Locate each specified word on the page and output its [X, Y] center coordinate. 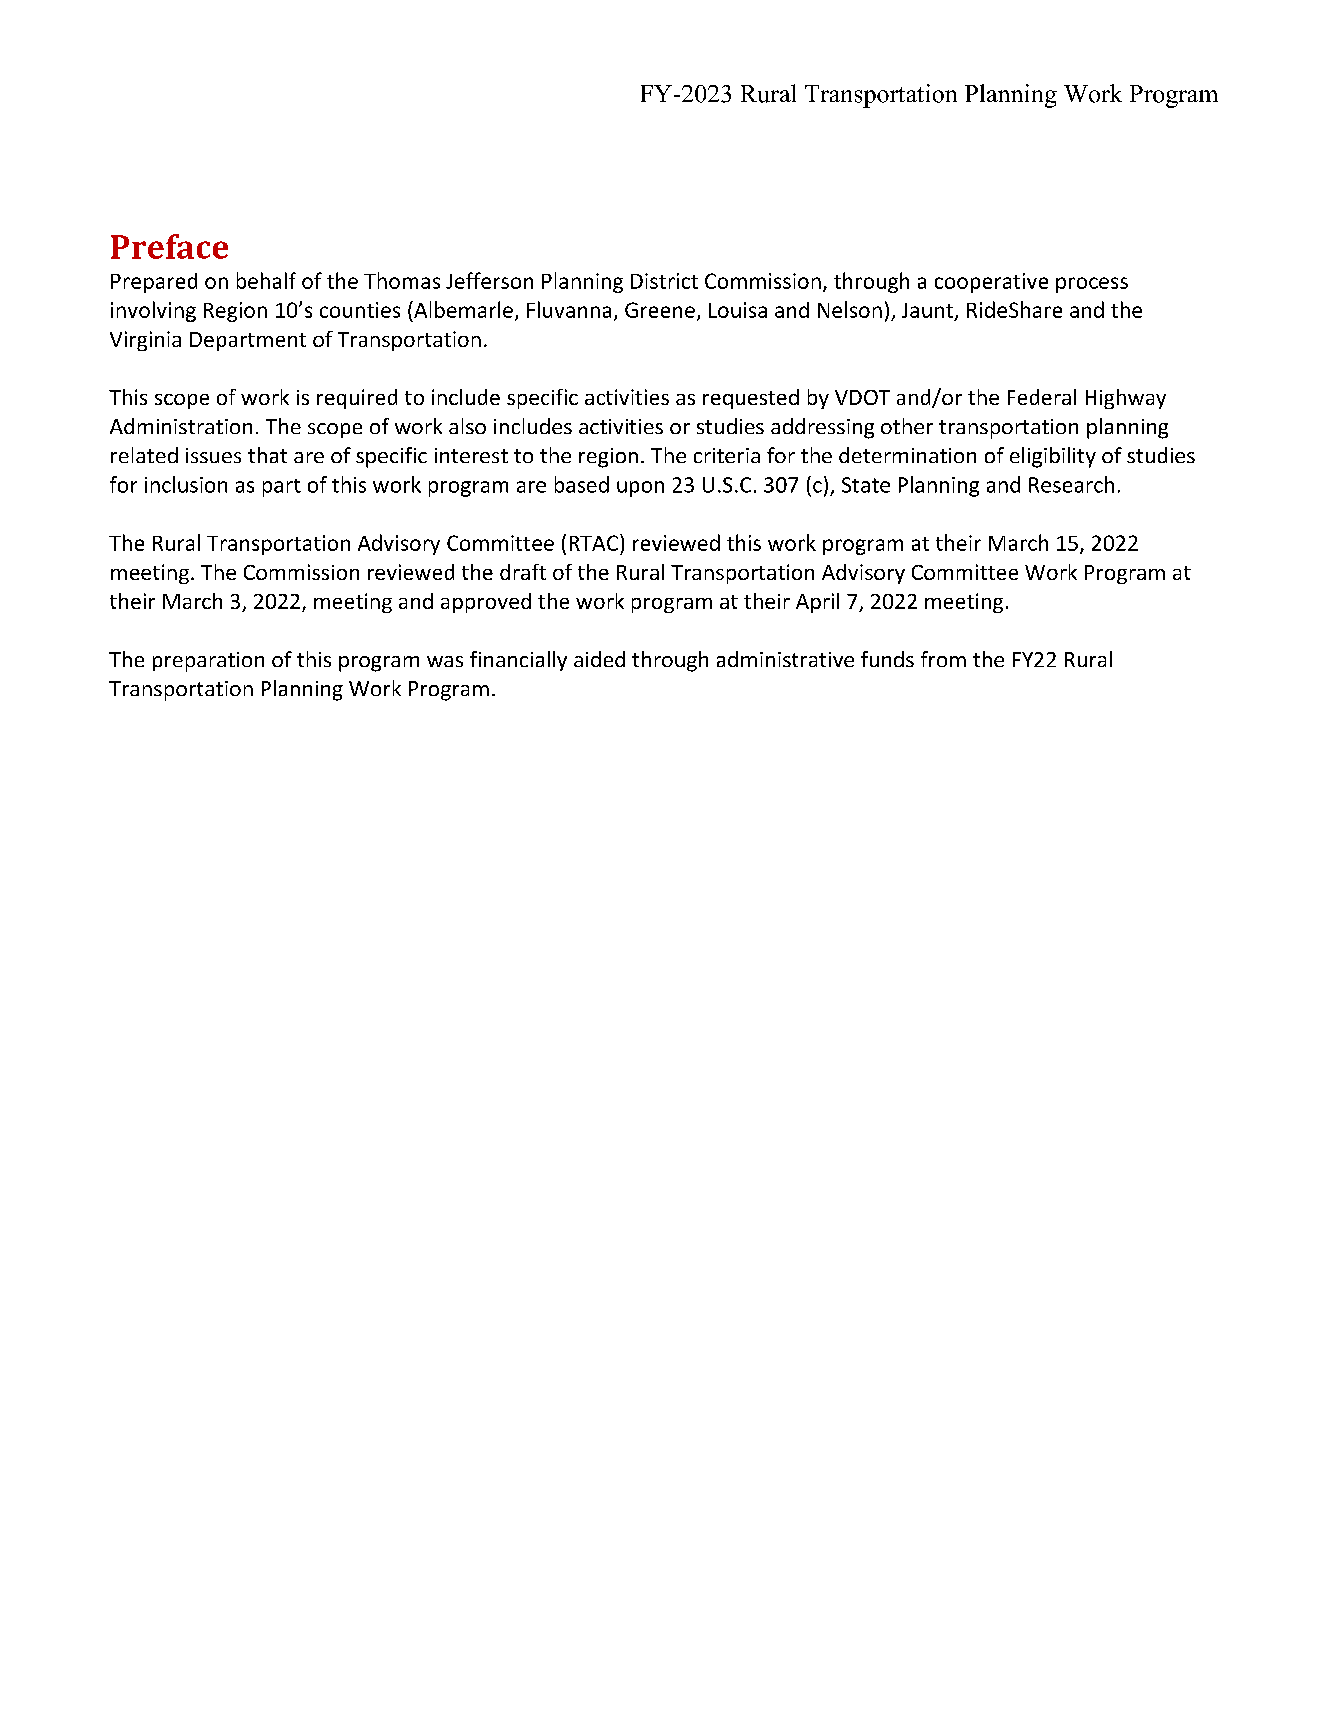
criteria [727, 455]
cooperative [991, 283]
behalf [266, 280]
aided [599, 659]
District [664, 281]
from [943, 659]
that [267, 455]
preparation [208, 662]
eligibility [1053, 457]
